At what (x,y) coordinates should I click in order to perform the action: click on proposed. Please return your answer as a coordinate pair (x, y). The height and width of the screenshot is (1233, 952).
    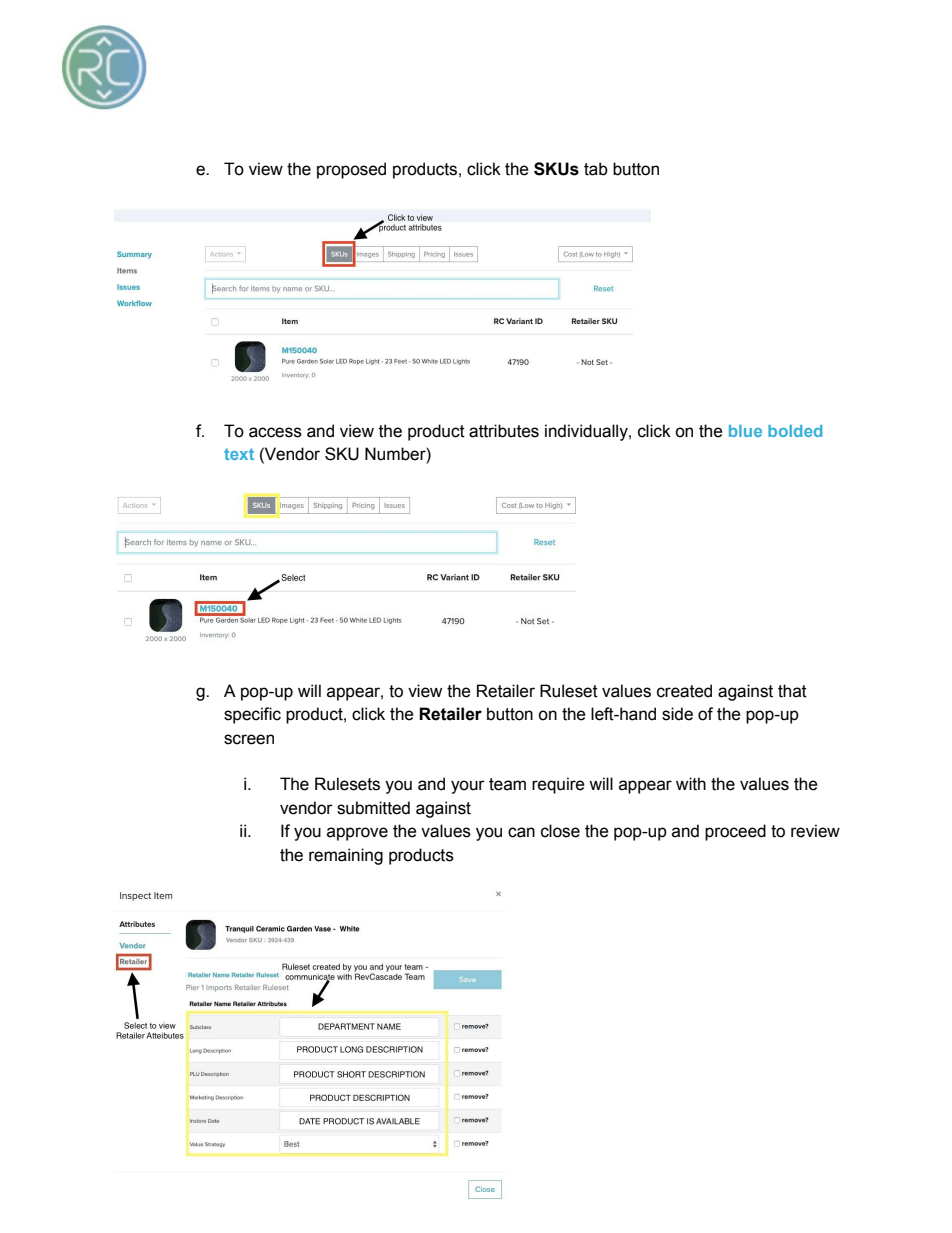
    Looking at the image, I should click on (351, 170).
